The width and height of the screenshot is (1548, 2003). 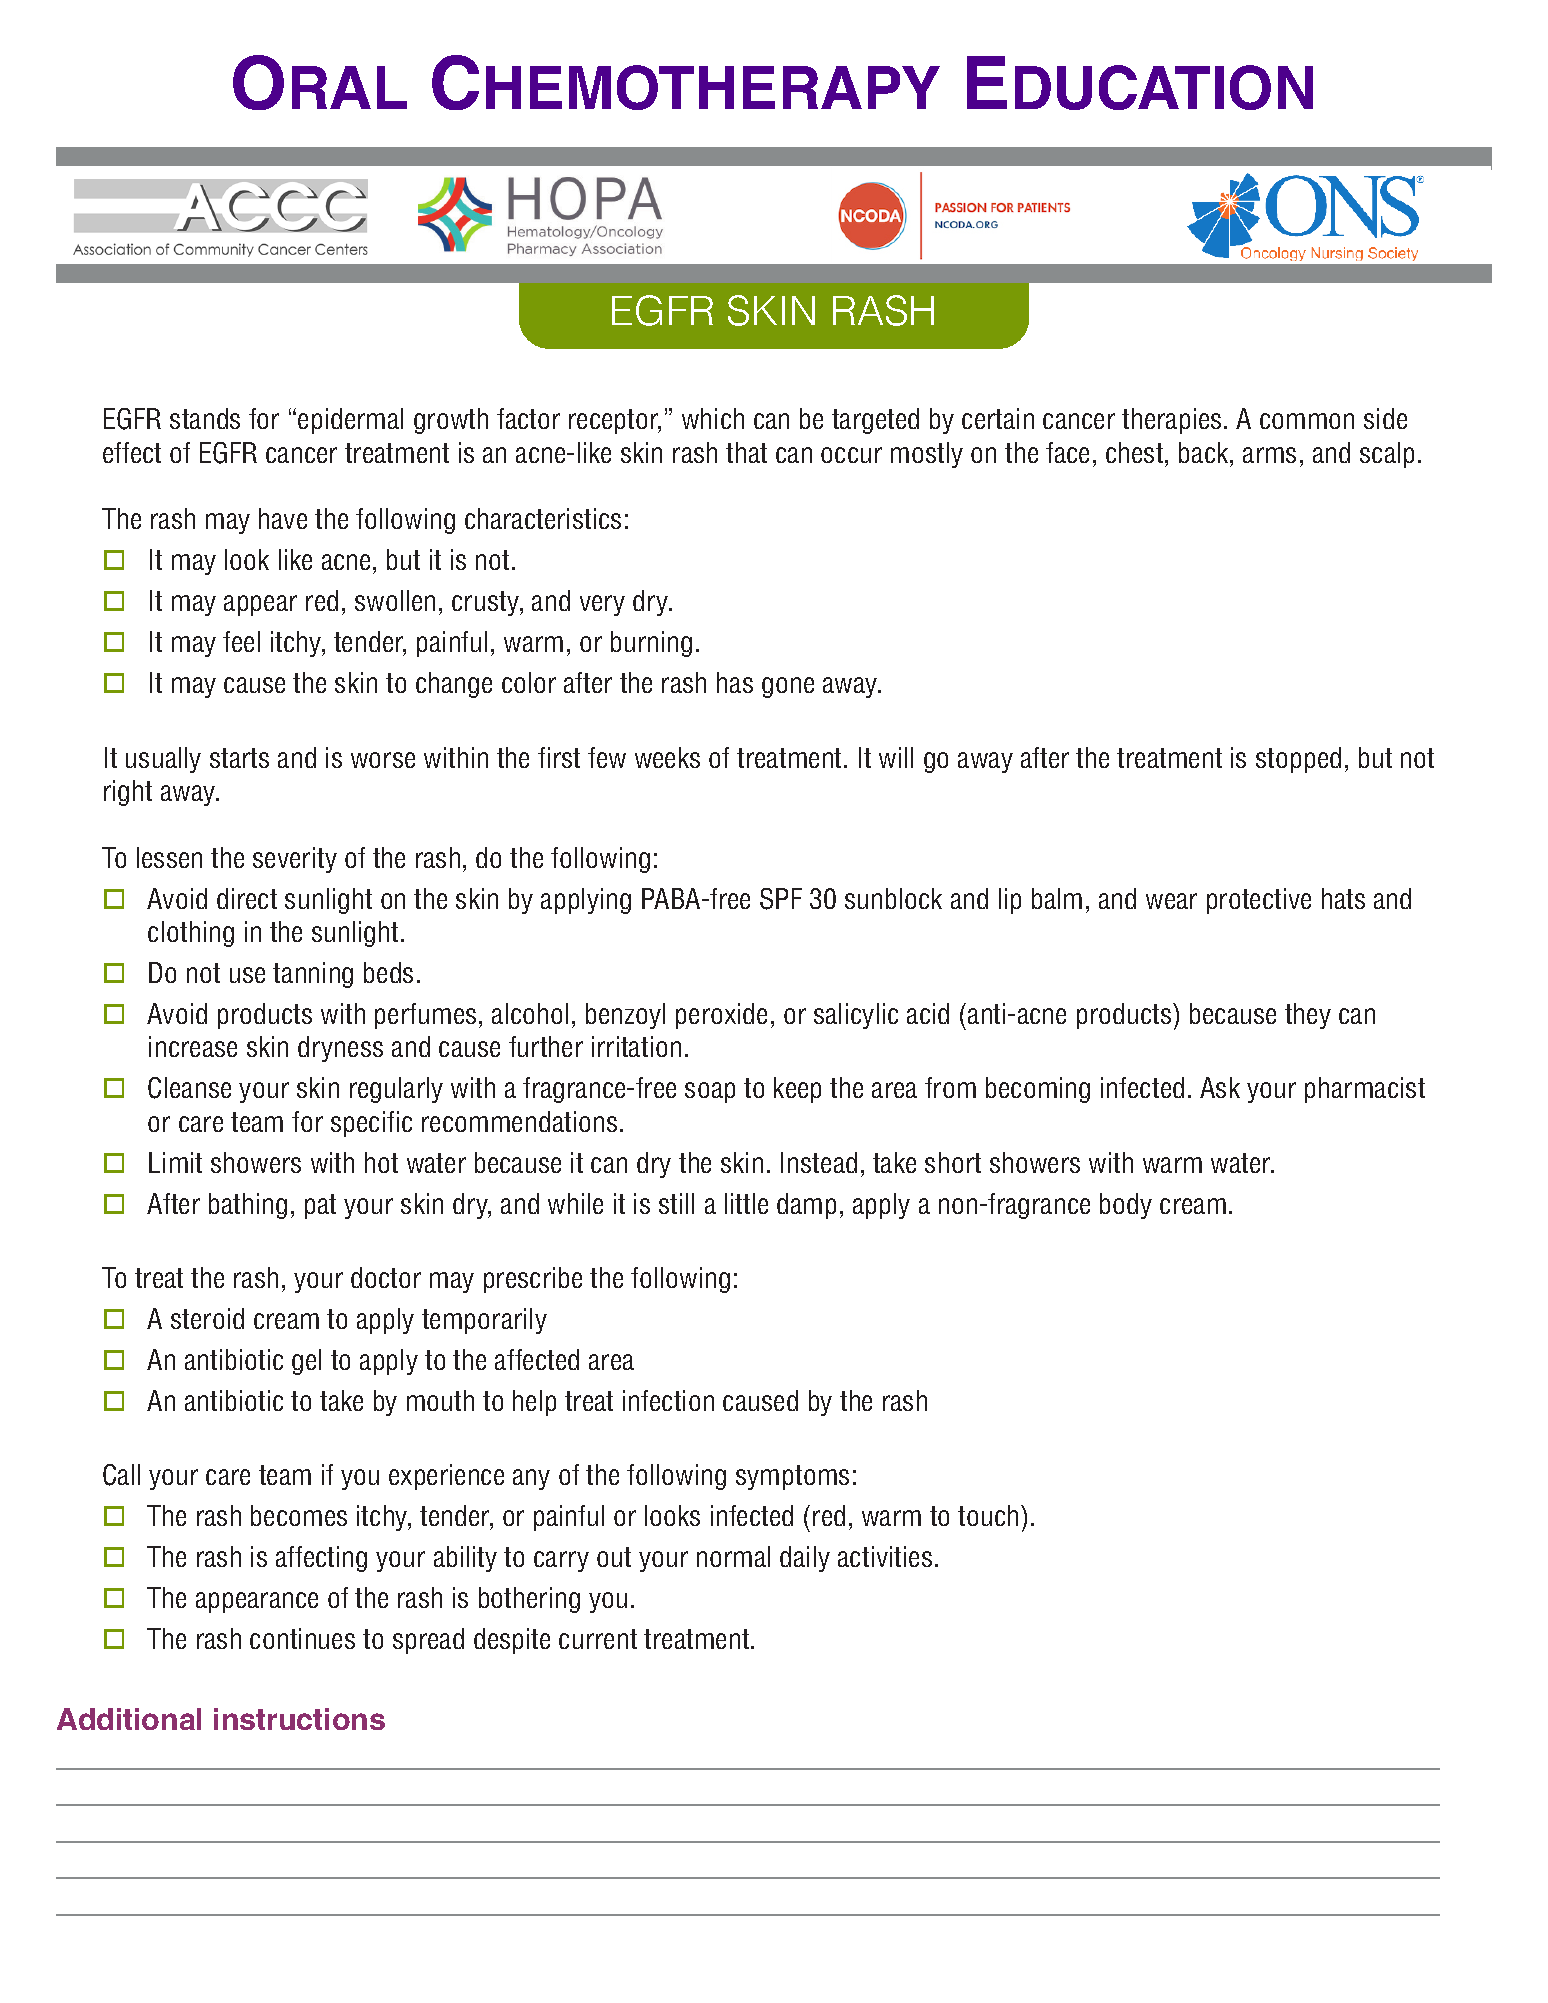 I want to click on little, so click(x=746, y=1203).
